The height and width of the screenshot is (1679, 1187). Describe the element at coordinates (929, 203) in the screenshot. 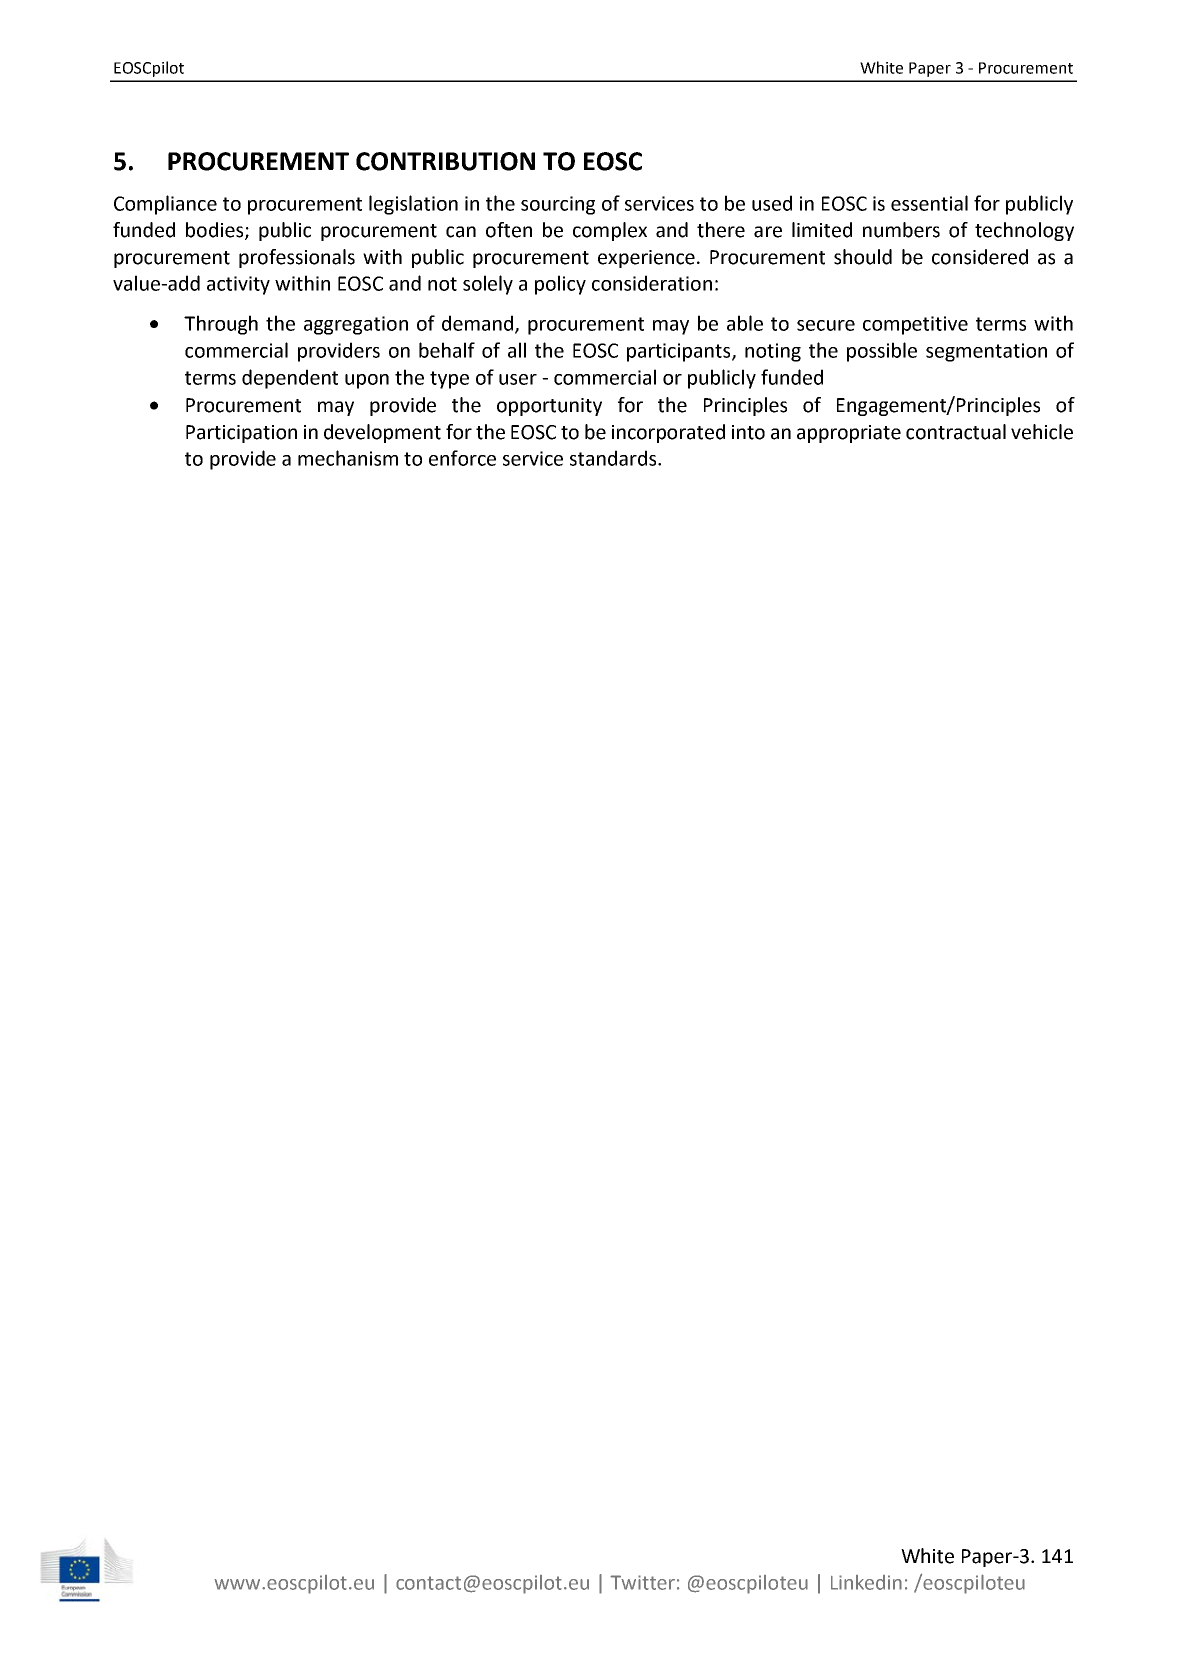

I see `essential` at that location.
